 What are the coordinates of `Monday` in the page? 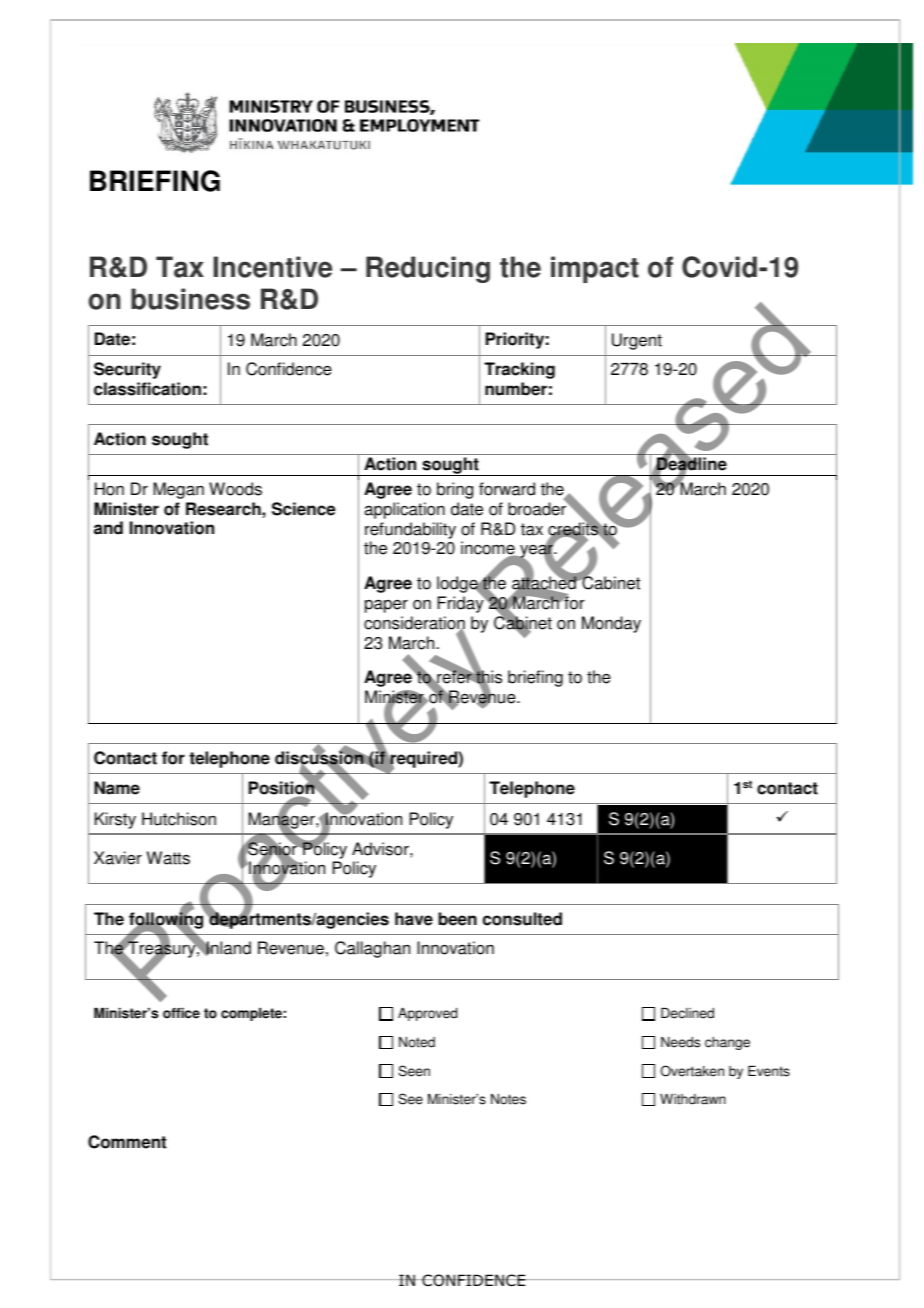 It's located at (611, 624).
